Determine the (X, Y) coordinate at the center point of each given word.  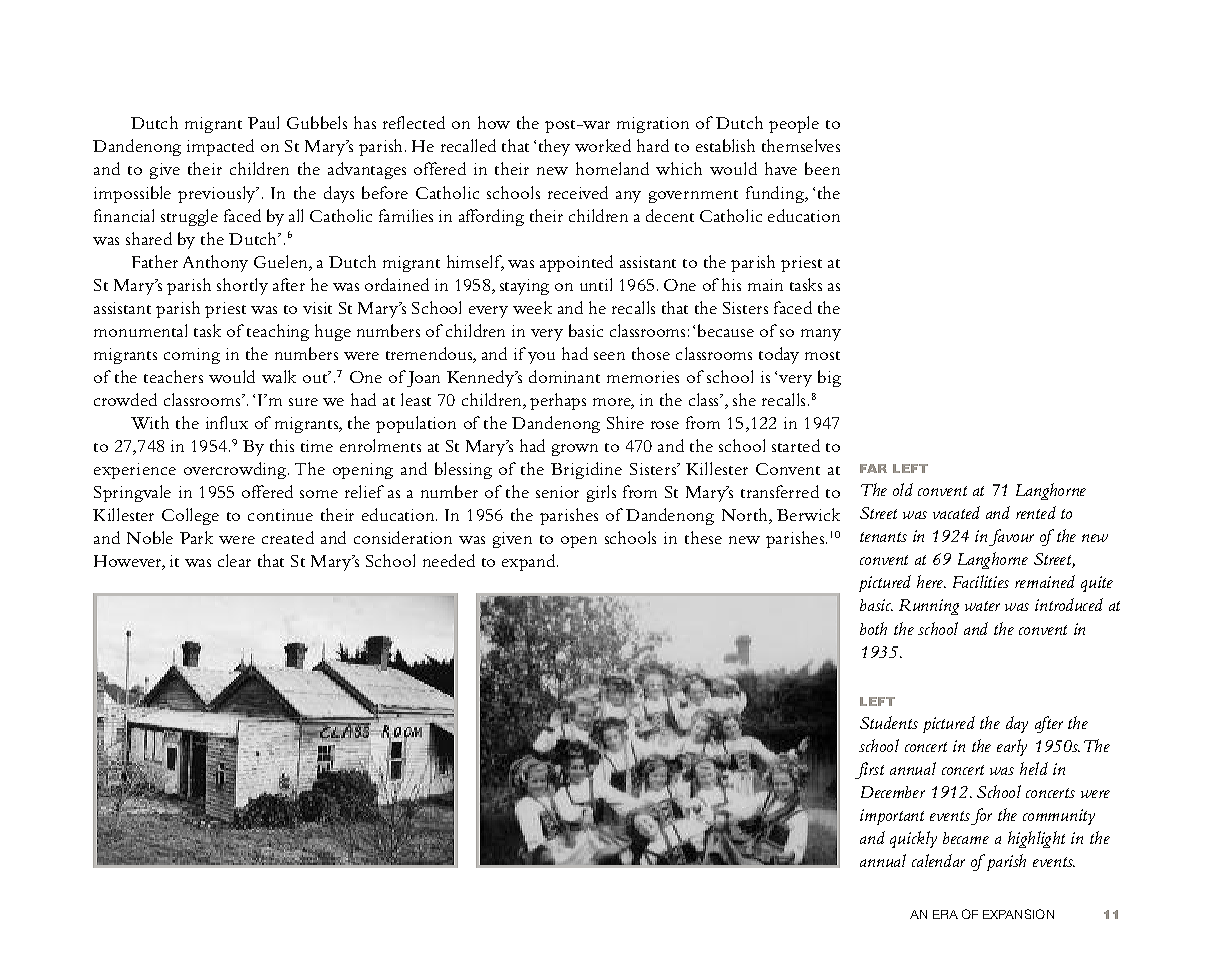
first (869, 770)
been (822, 168)
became (966, 838)
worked (603, 145)
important (892, 817)
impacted (220, 147)
